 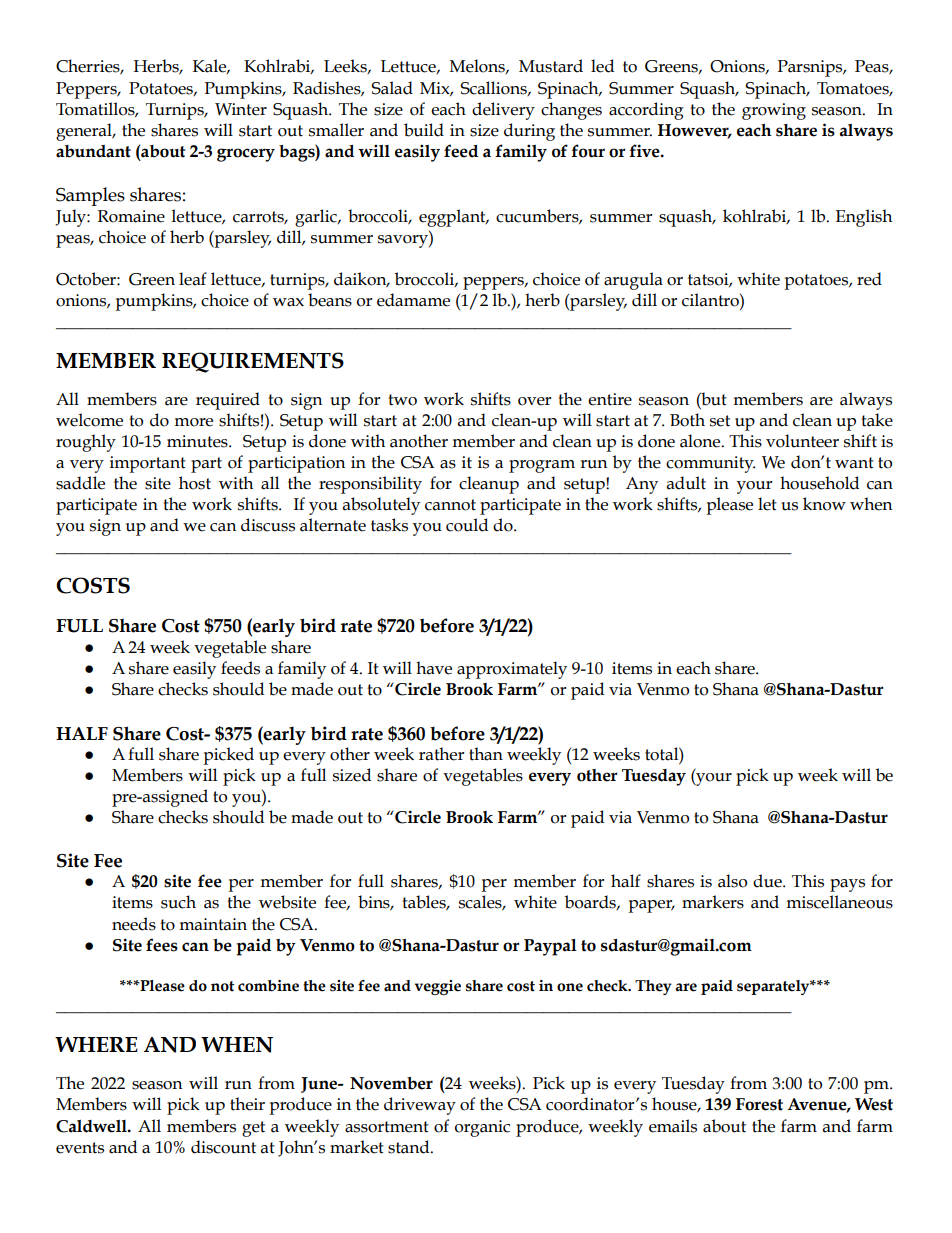 What do you see at coordinates (223, 1147) in the screenshot?
I see `discount` at bounding box center [223, 1147].
